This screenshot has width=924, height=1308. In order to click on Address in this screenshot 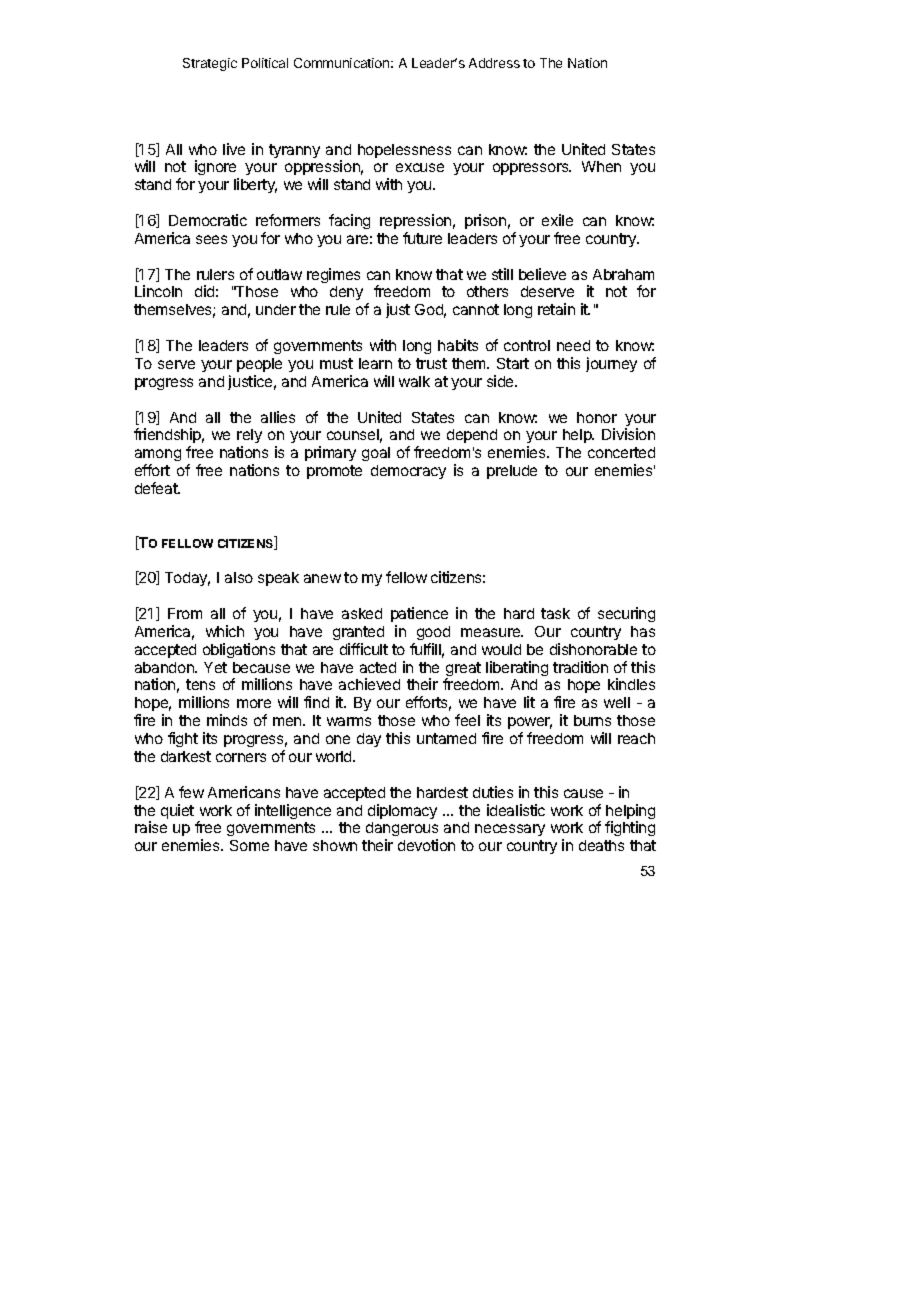, I will do `click(494, 63)`.
